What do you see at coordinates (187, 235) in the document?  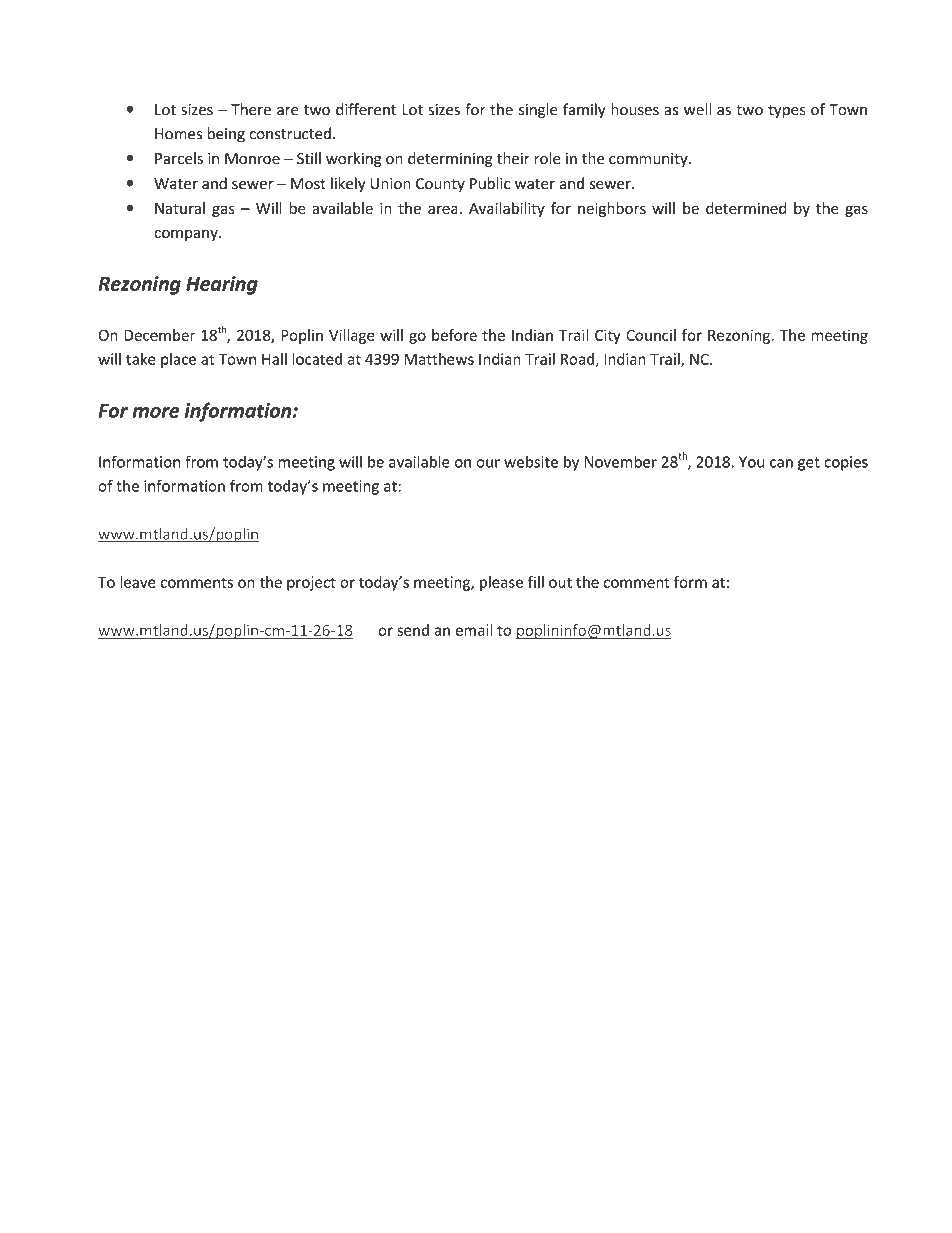 I see `company` at bounding box center [187, 235].
